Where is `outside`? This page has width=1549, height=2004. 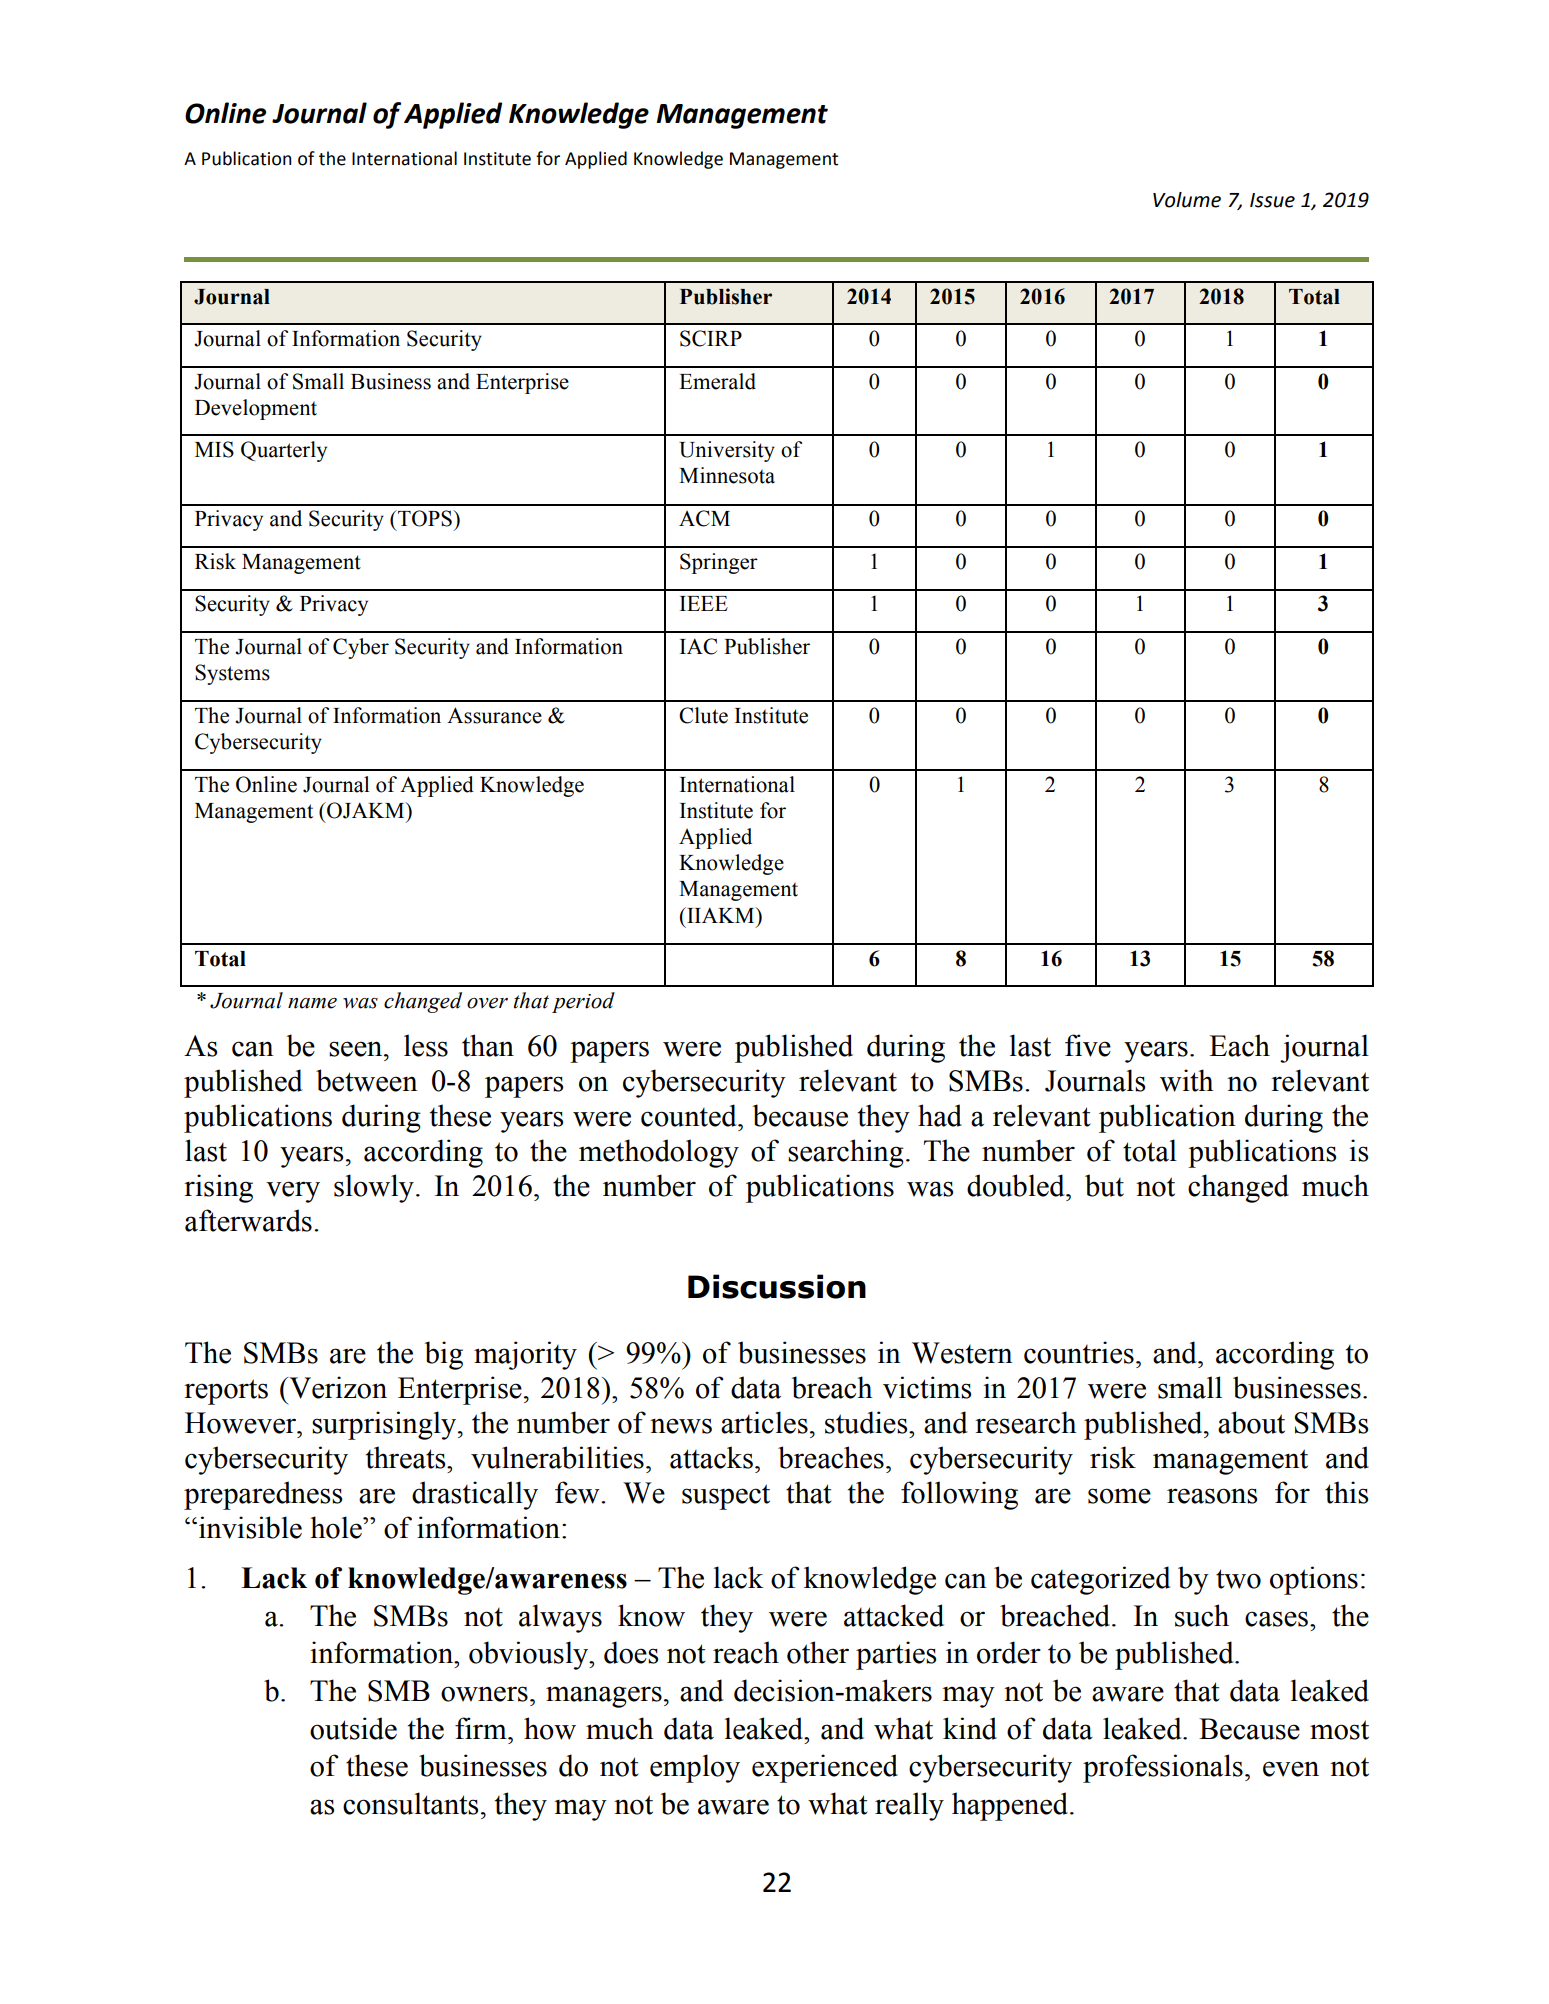
outside is located at coordinates (353, 1728).
